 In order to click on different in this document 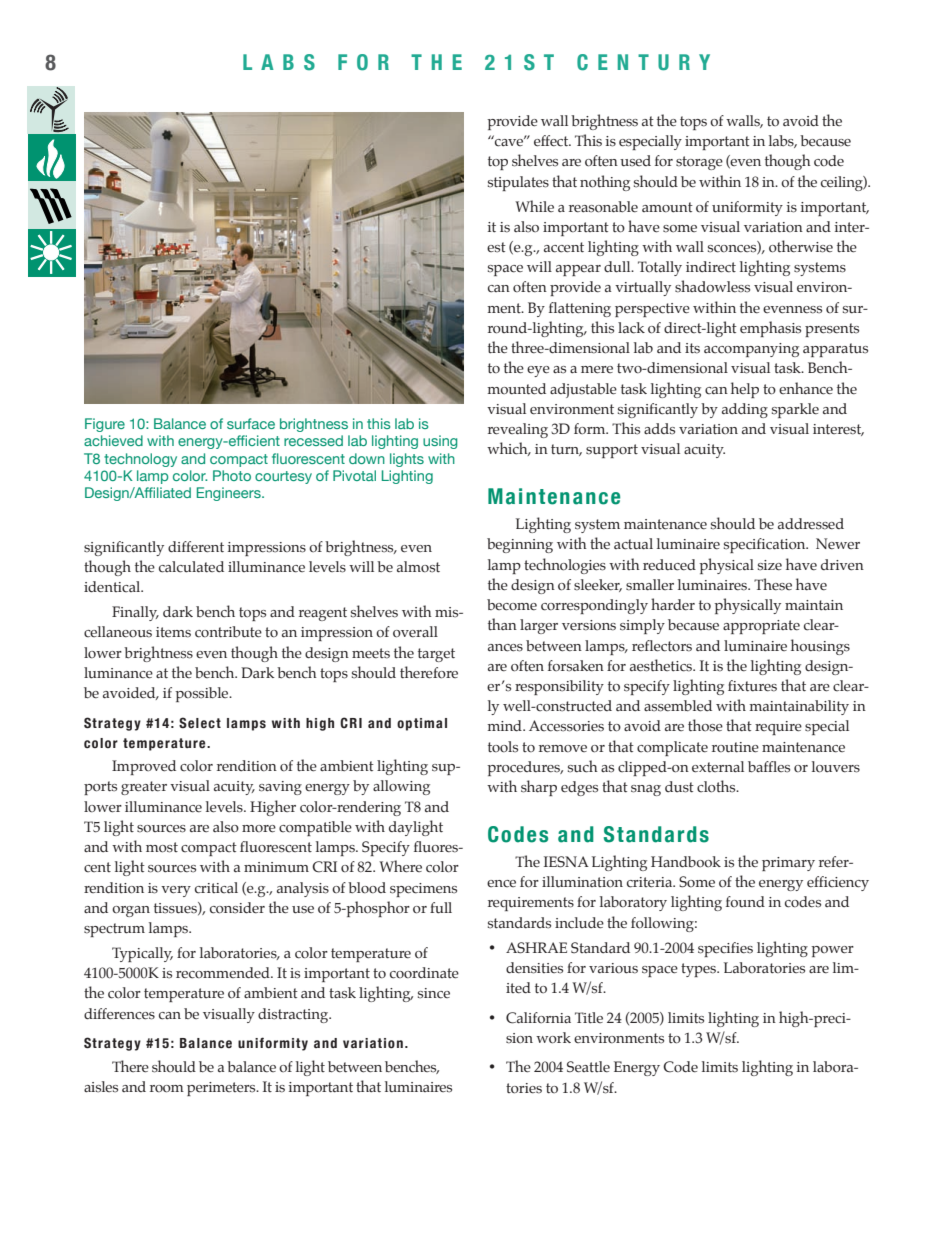, I will do `click(196, 547)`.
